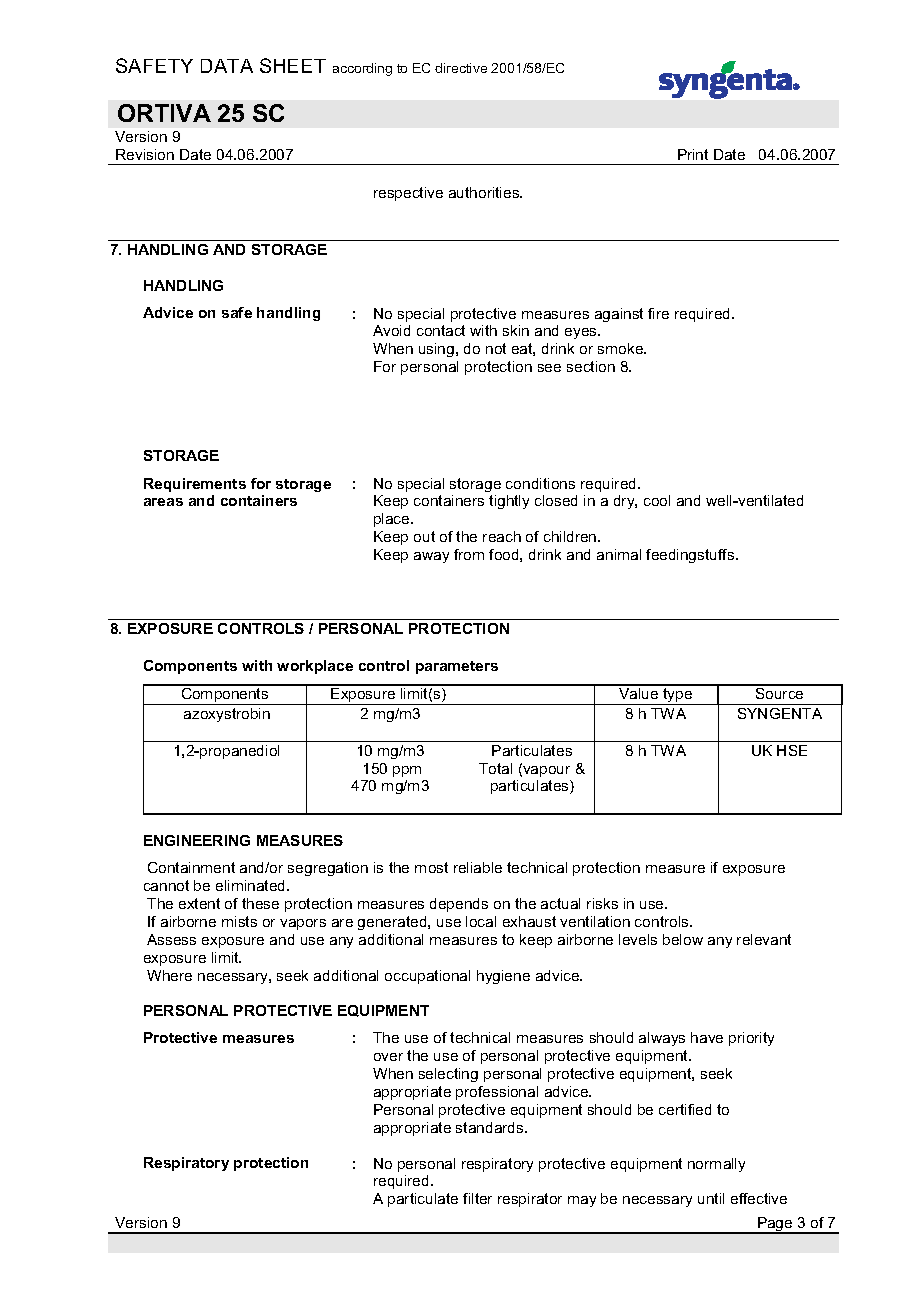 Image resolution: width=924 pixels, height=1308 pixels. What do you see at coordinates (509, 502) in the screenshot?
I see `tightly` at bounding box center [509, 502].
